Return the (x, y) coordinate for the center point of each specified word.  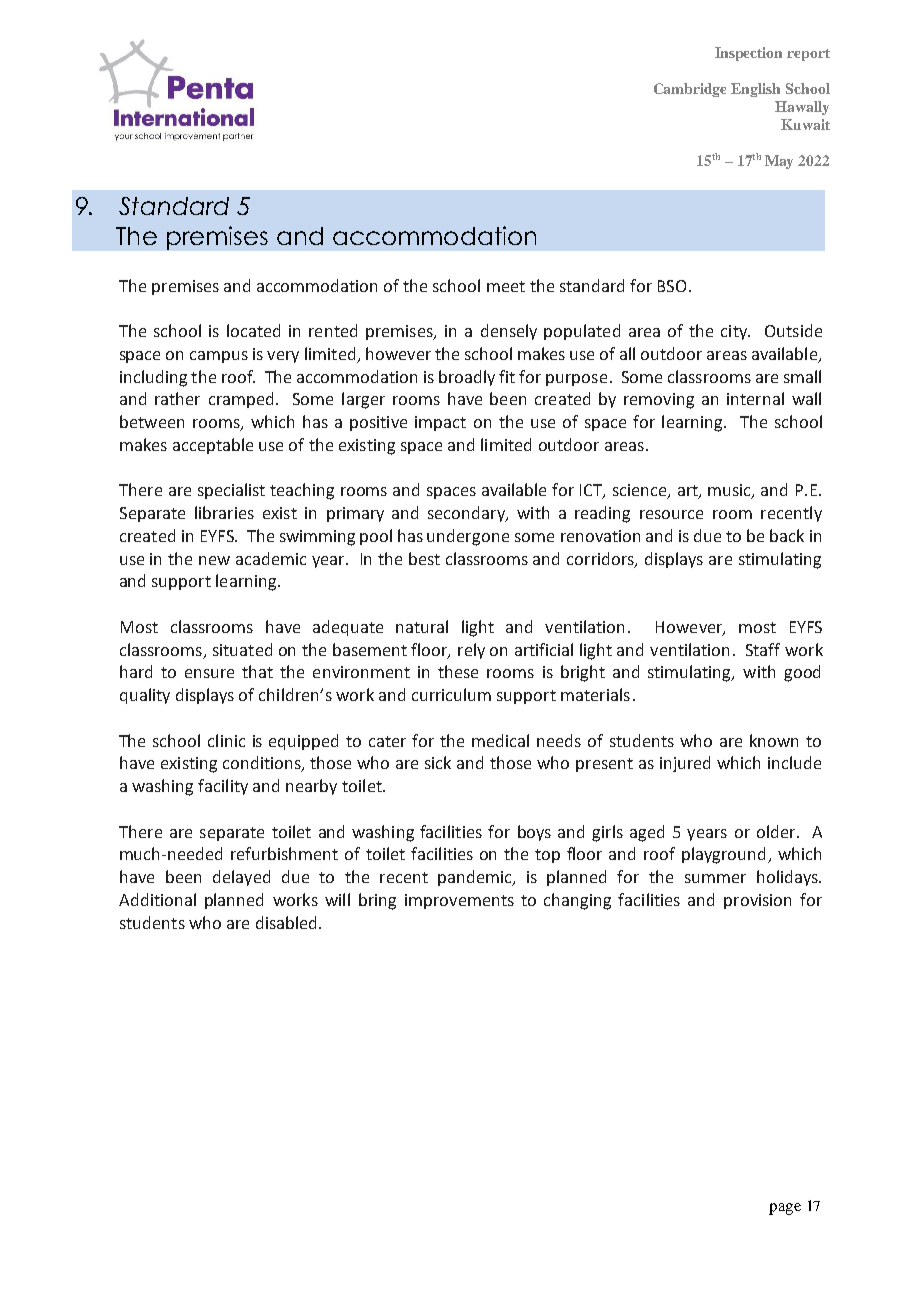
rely (471, 651)
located (253, 330)
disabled (286, 922)
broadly (467, 378)
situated (242, 649)
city (735, 332)
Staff (763, 649)
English (755, 90)
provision (757, 901)
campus (219, 357)
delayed (241, 878)
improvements (459, 901)
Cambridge (690, 90)
